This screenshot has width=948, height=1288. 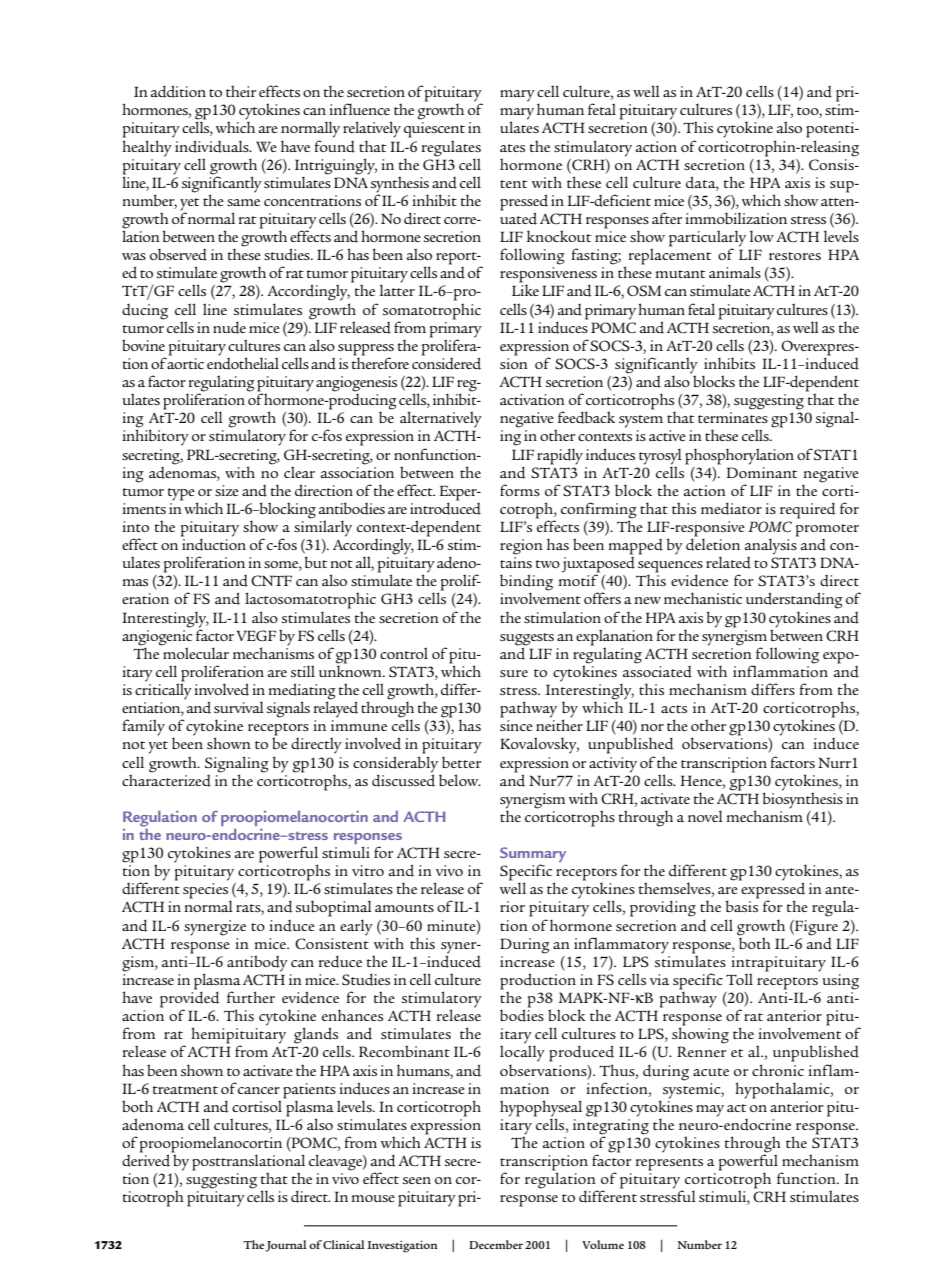 I want to click on below, so click(x=460, y=780).
